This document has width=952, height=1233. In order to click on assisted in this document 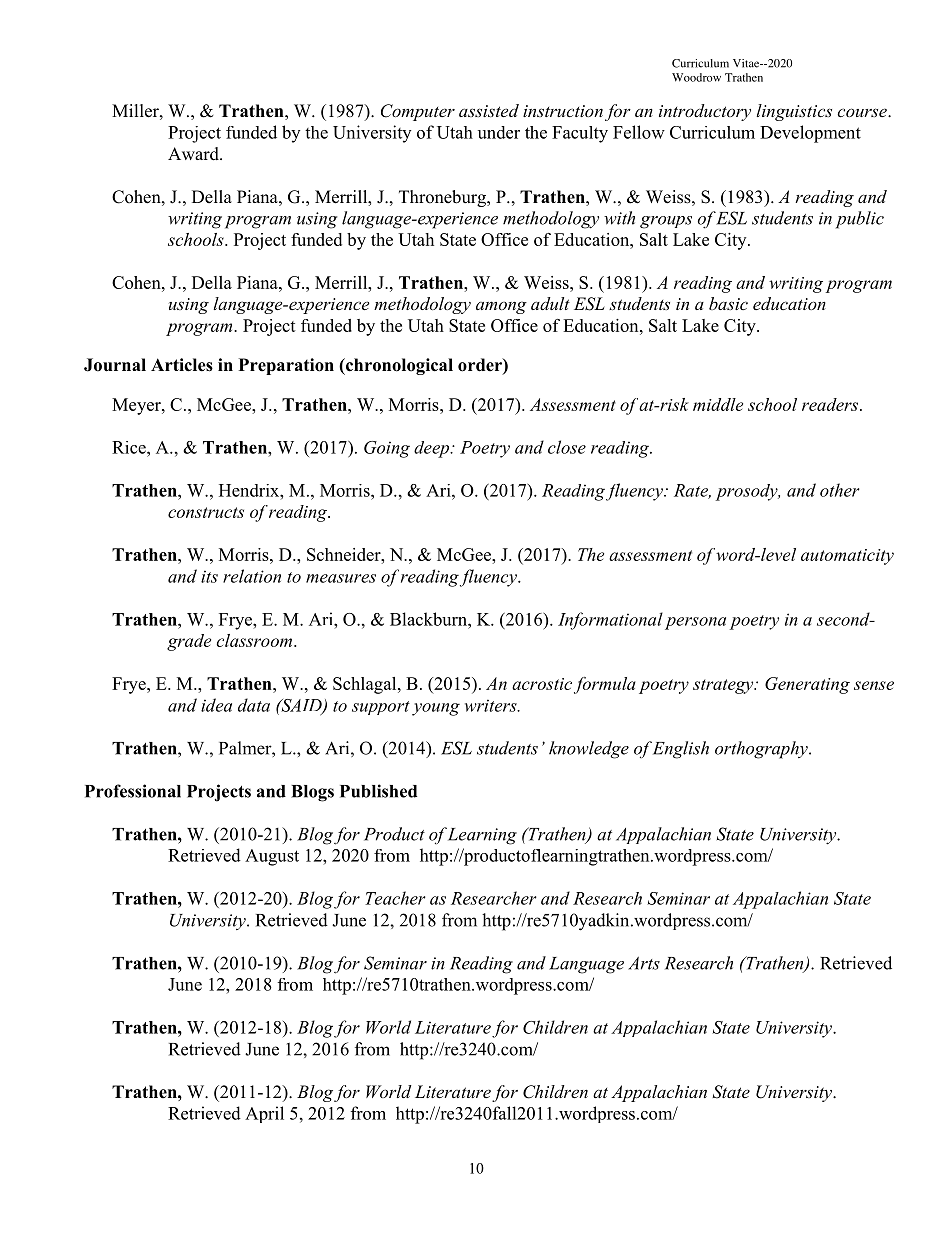, I will do `click(489, 110)`.
